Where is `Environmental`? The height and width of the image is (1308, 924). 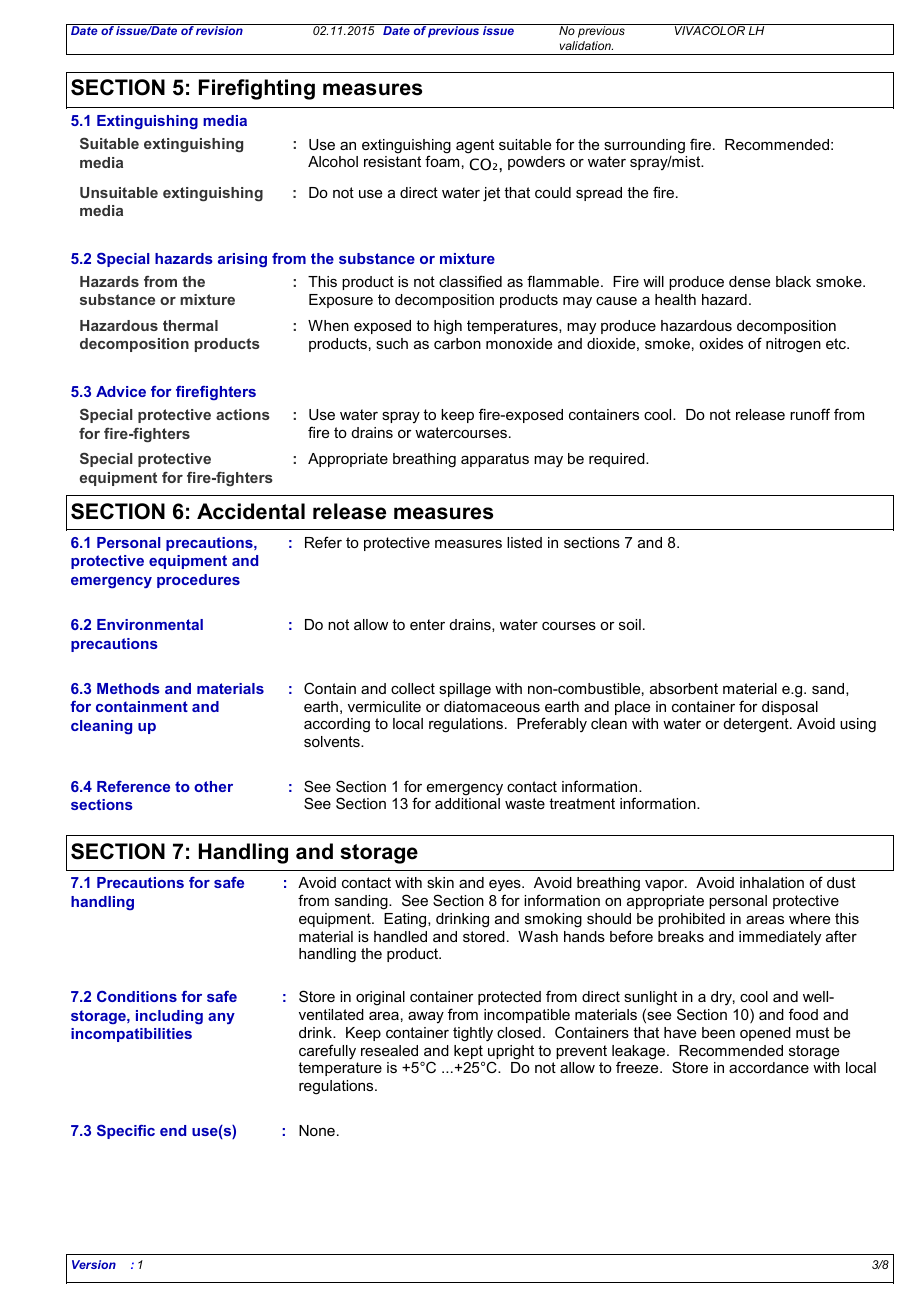 Environmental is located at coordinates (150, 624).
